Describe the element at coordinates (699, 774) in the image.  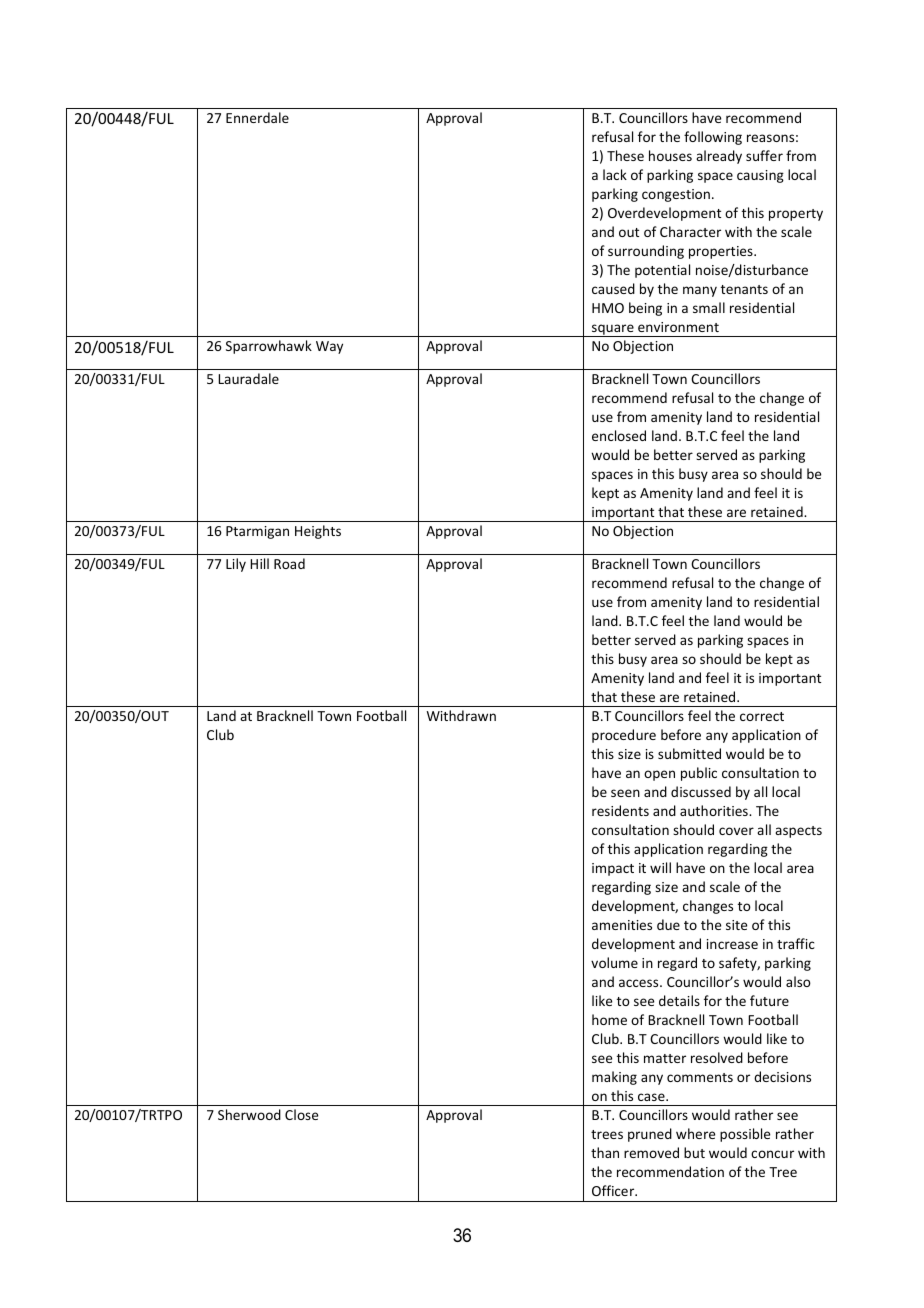
I see `public` at that location.
